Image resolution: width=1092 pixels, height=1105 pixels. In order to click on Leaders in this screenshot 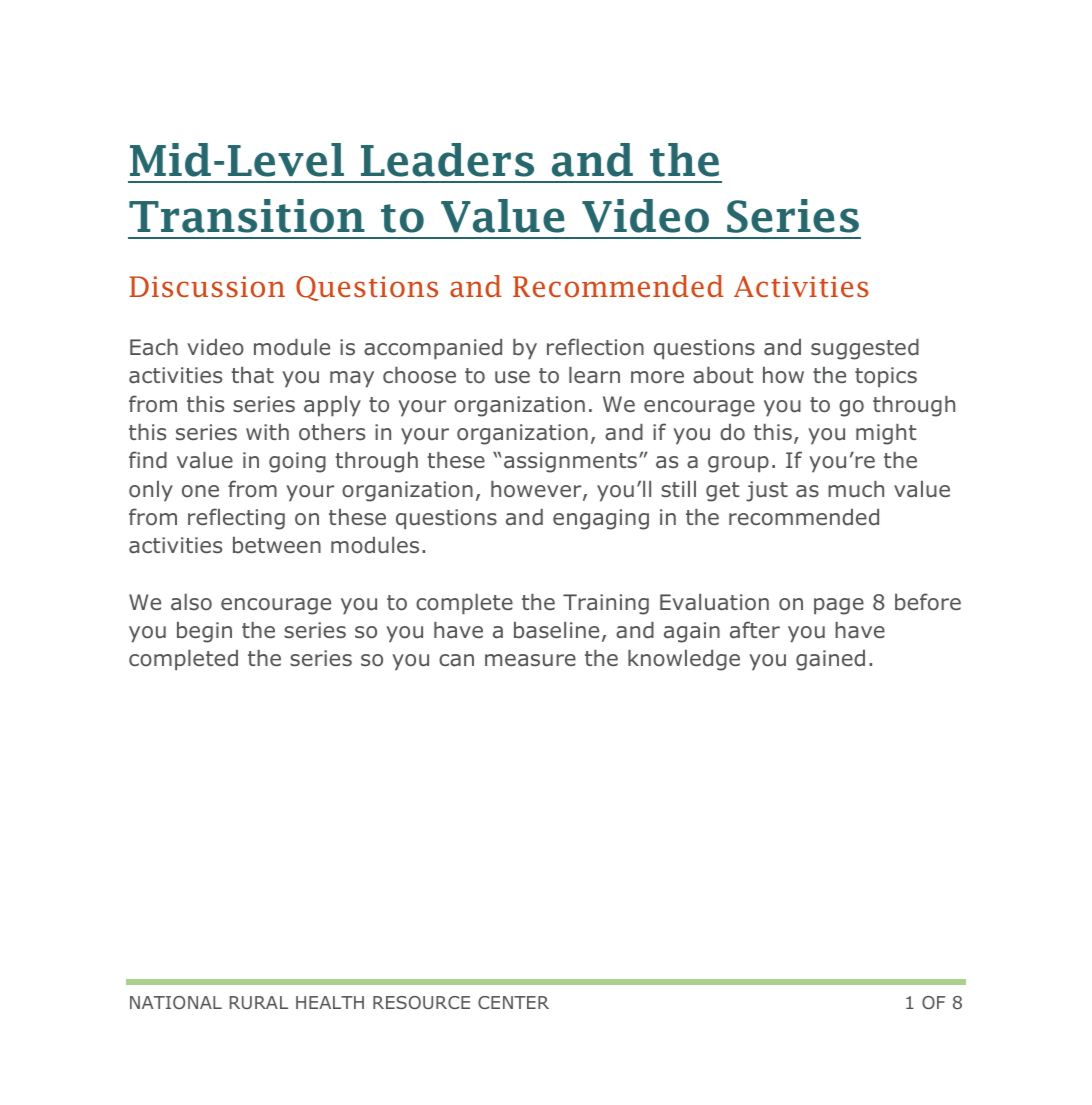, I will do `click(447, 160)`.
